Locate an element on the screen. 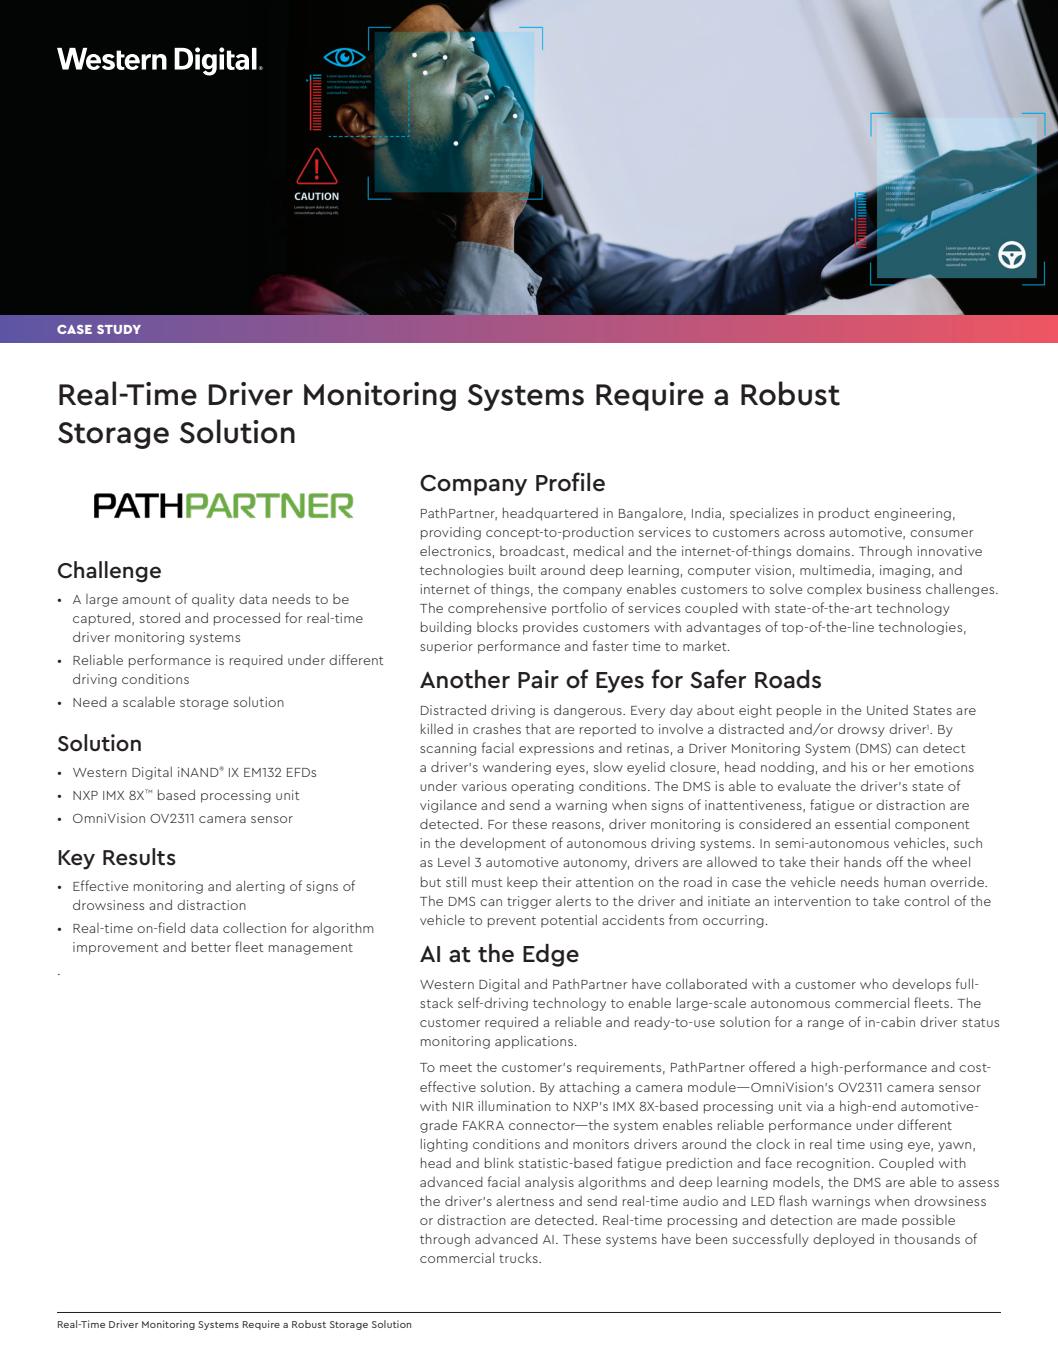  Results is located at coordinates (139, 857).
